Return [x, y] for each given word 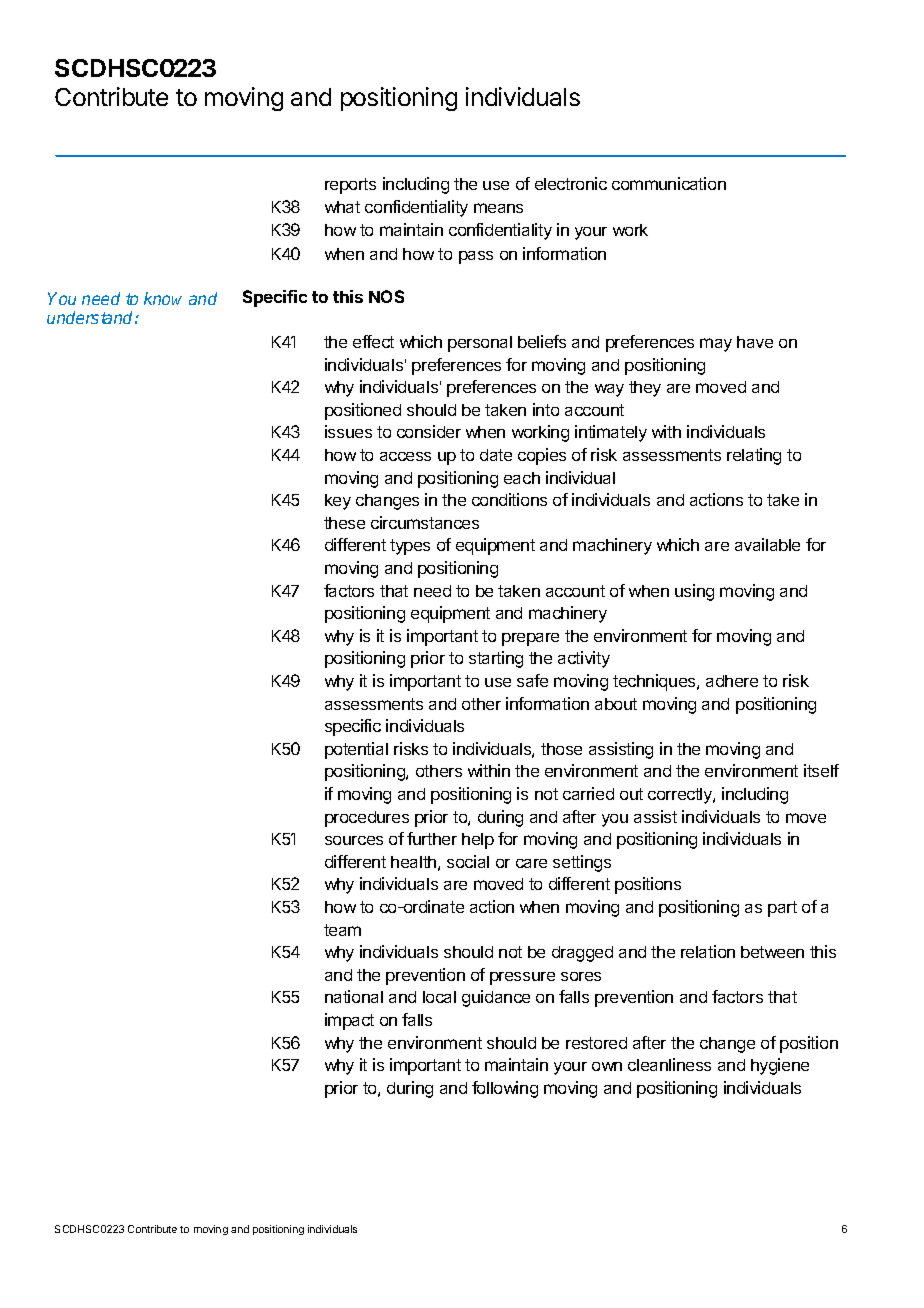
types [410, 547]
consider [429, 431]
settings [582, 863]
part [782, 909]
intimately [611, 433]
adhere [732, 681]
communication [669, 183]
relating [754, 456]
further [432, 838]
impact [349, 1021]
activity [584, 659]
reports [350, 186]
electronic [571, 183]
